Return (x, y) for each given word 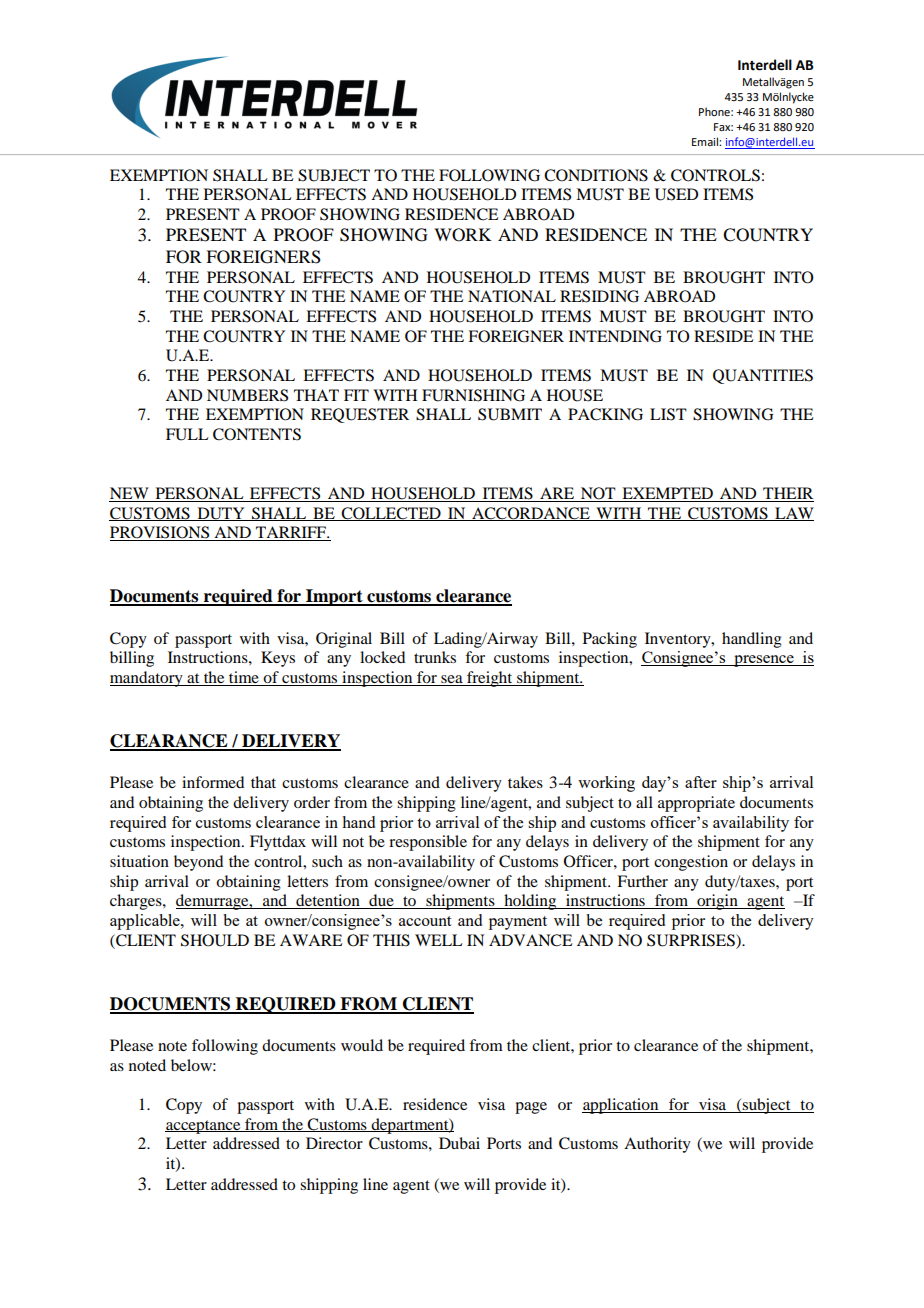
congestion (691, 863)
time (244, 678)
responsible (428, 843)
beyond (198, 863)
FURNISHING (473, 395)
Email (706, 141)
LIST (668, 414)
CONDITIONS (596, 175)
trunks (435, 657)
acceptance (204, 1127)
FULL (187, 434)
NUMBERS (247, 395)
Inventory (679, 640)
